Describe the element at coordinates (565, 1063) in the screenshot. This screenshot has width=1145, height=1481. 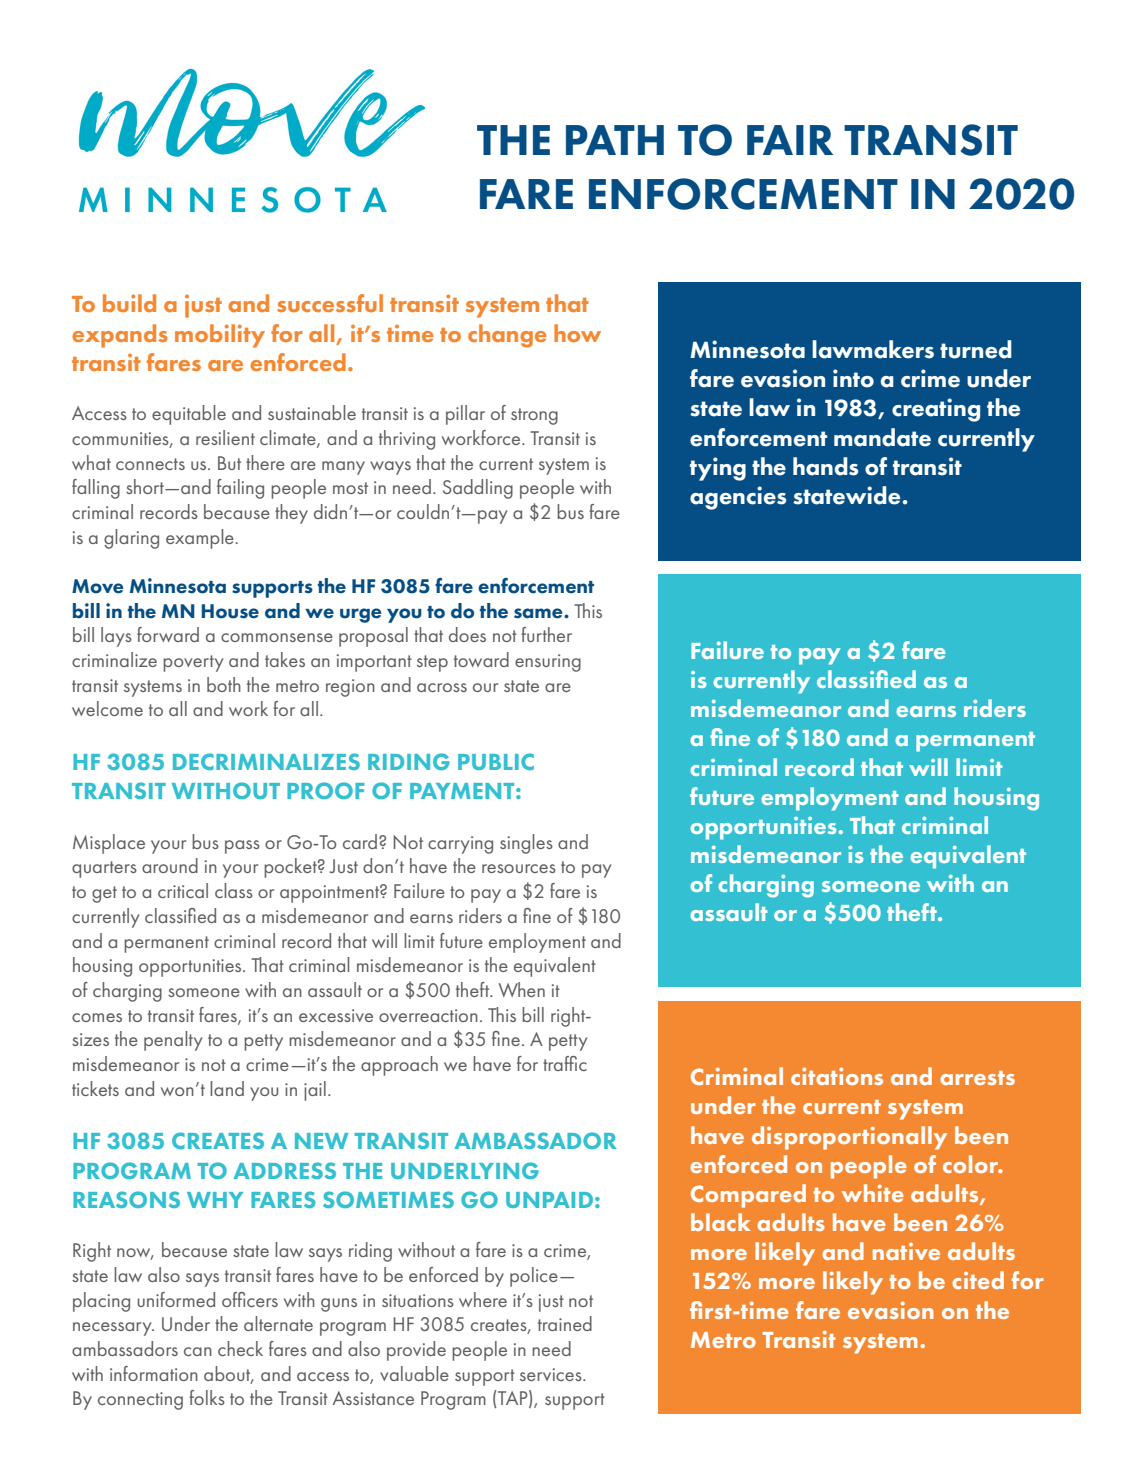
I see `traffic` at that location.
